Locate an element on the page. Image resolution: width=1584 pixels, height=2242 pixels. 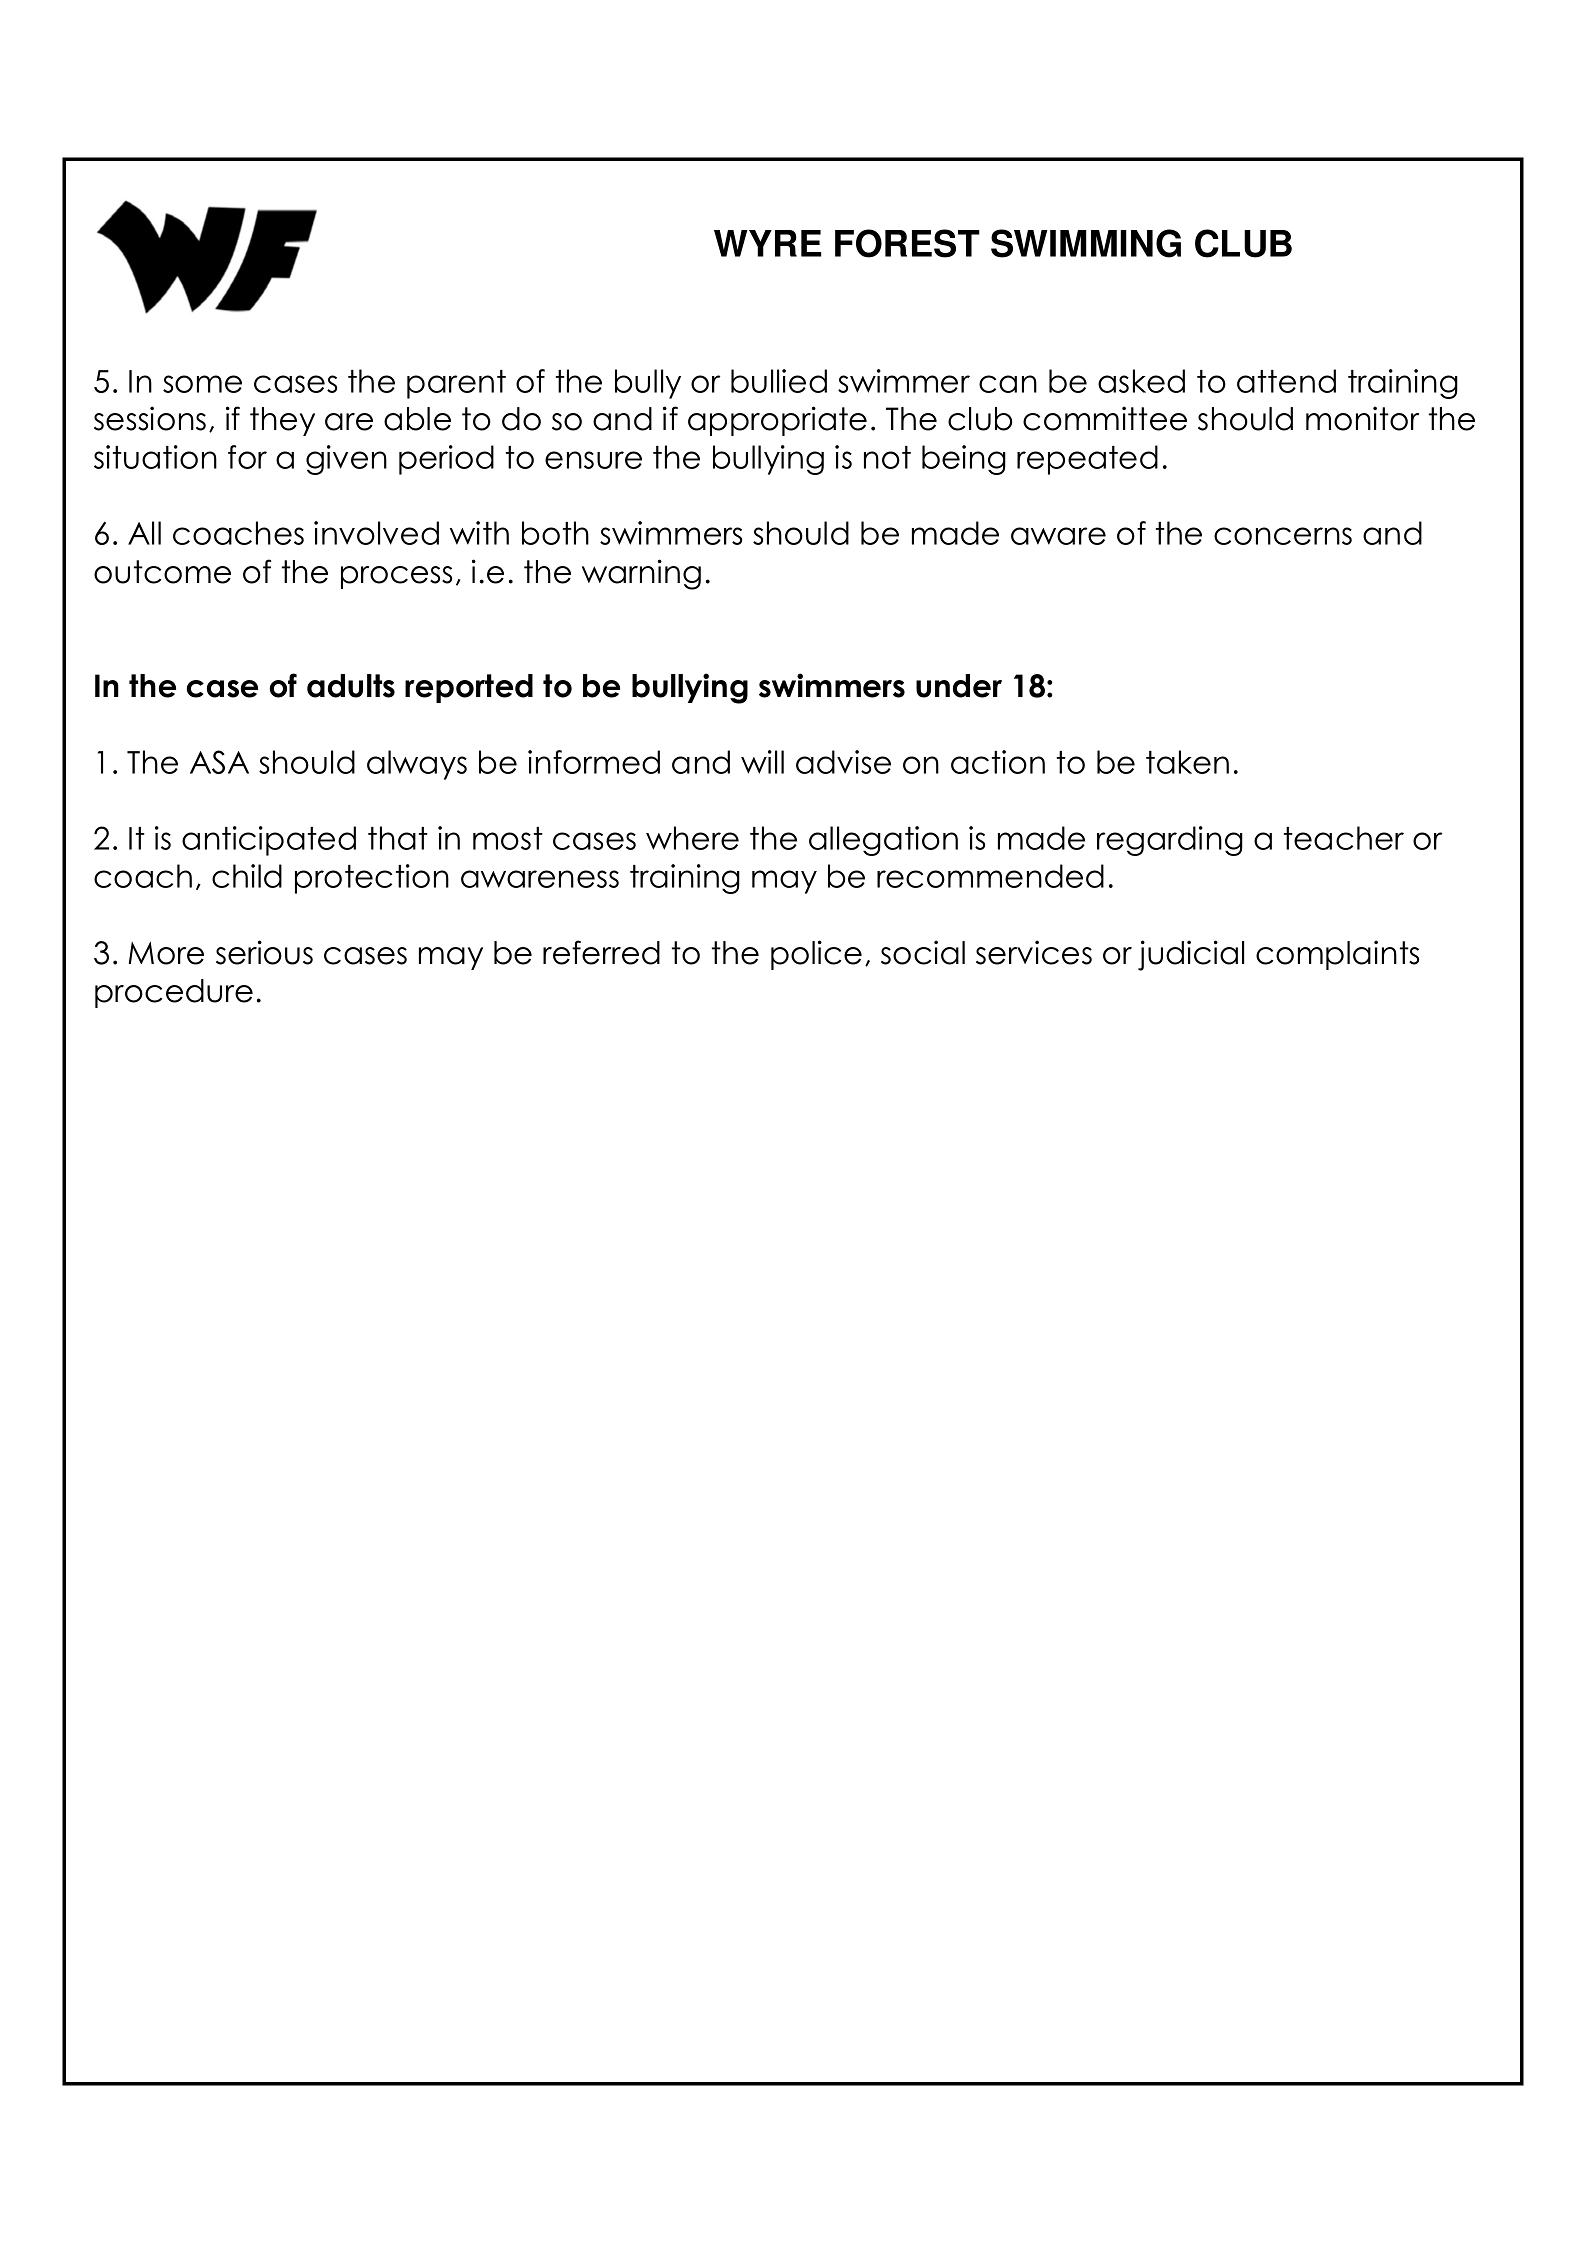
FOREST is located at coordinates (907, 243).
